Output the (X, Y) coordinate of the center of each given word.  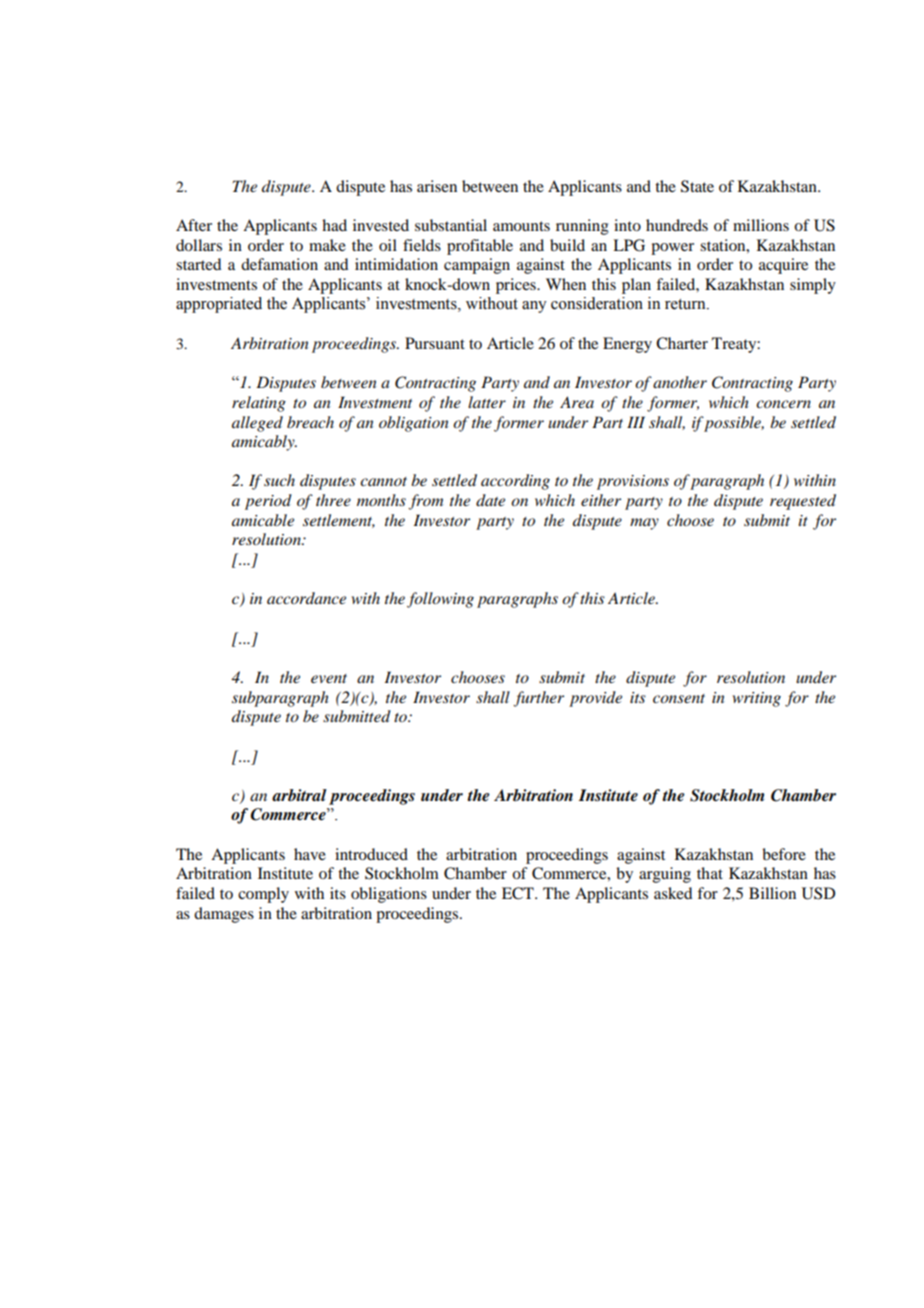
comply (263, 895)
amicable (263, 520)
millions (761, 225)
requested (803, 502)
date (490, 500)
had (334, 225)
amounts (521, 226)
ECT (519, 893)
